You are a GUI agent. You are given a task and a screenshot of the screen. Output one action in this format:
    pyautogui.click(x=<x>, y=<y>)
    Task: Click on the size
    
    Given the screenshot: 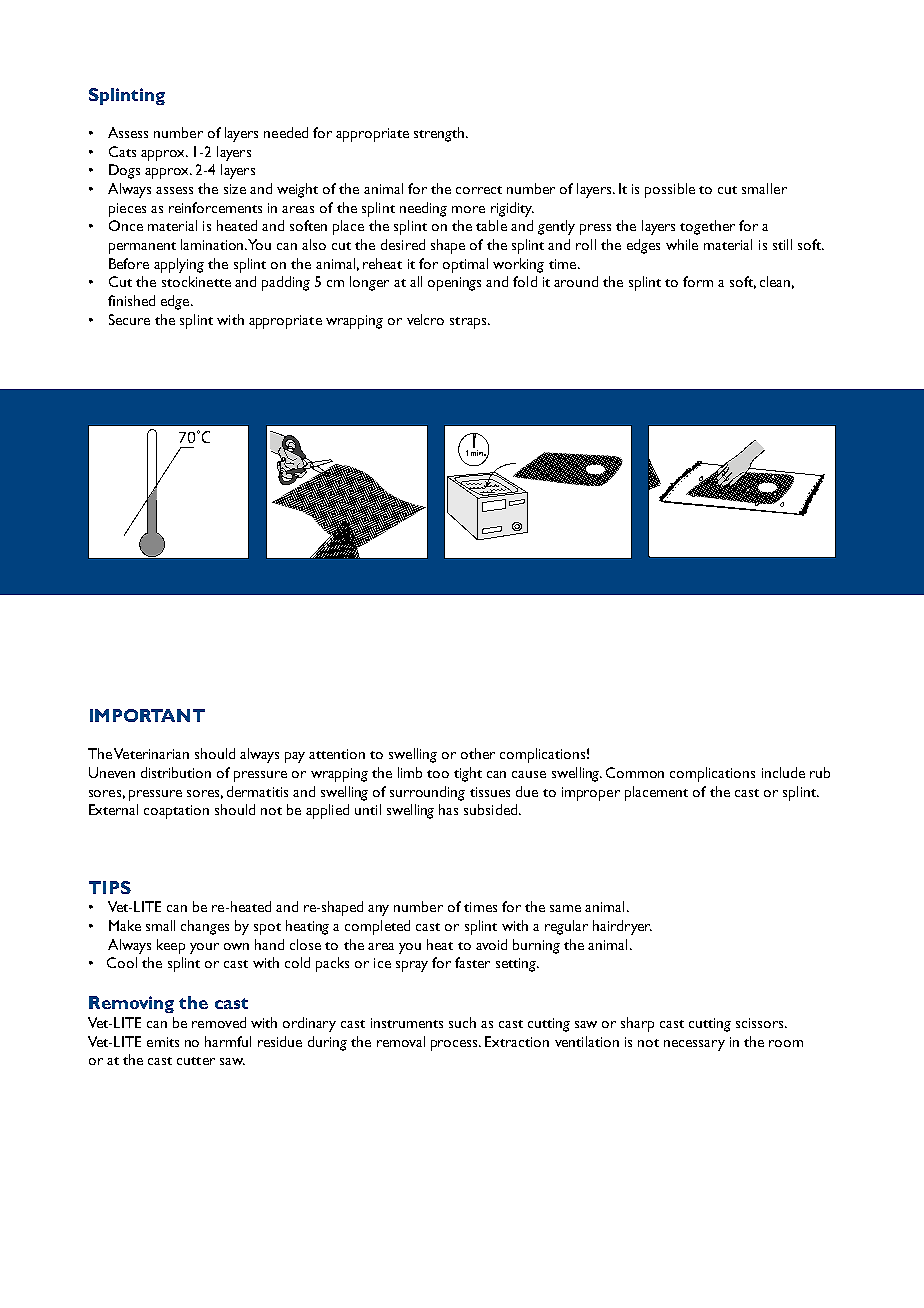 What is the action you would take?
    pyautogui.click(x=235, y=189)
